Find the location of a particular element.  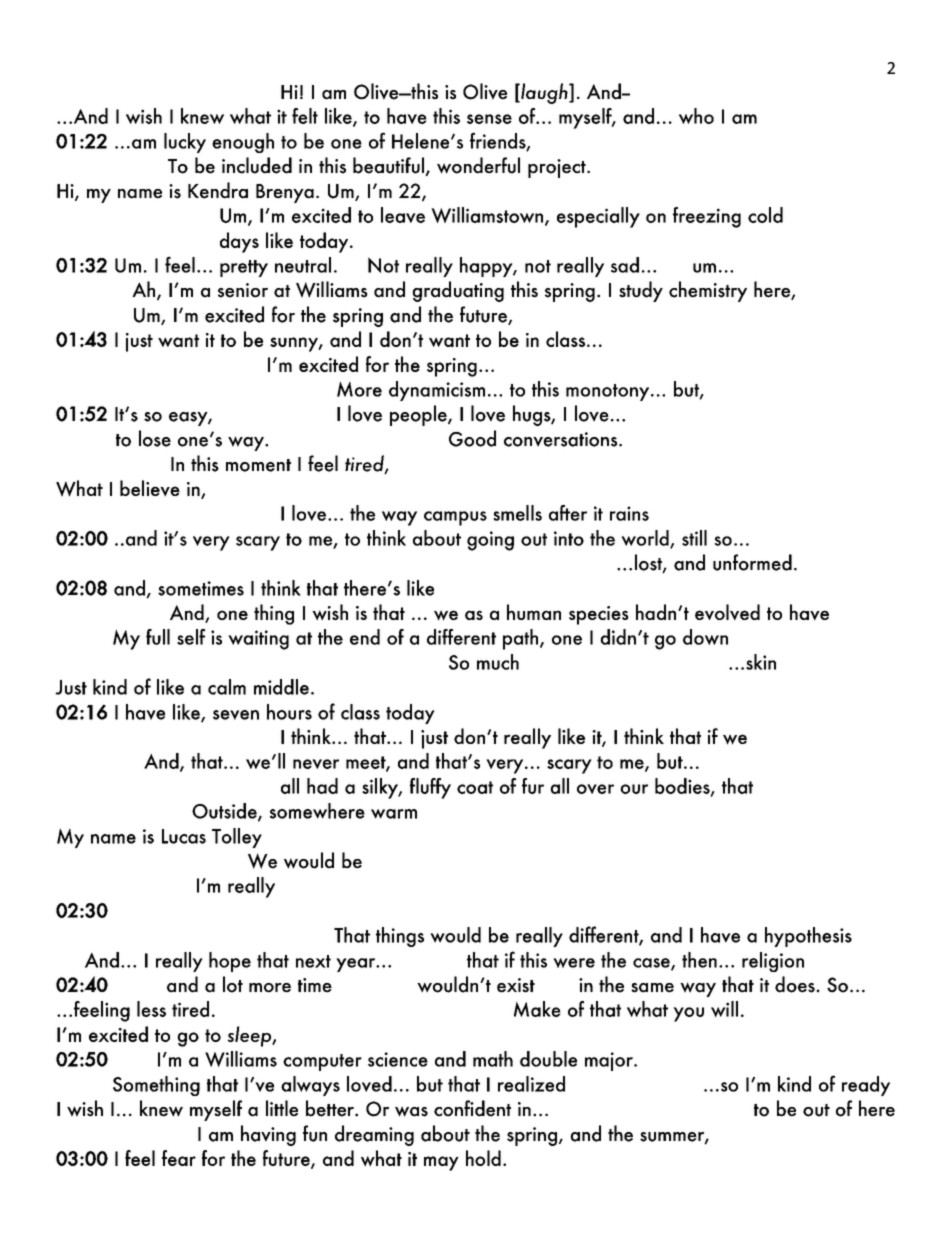

hold is located at coordinates (483, 1158).
